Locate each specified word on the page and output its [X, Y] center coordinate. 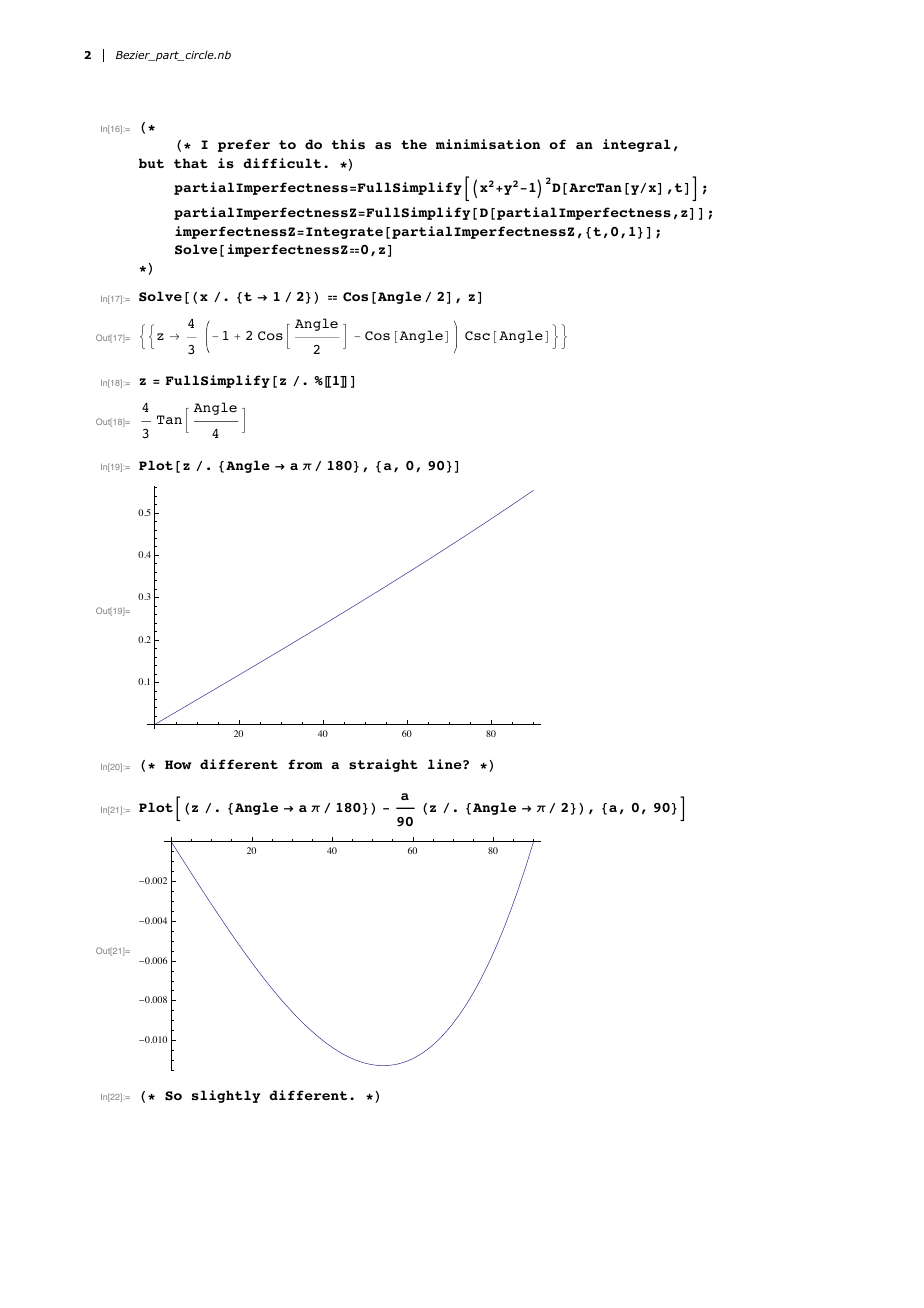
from [305, 764]
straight [383, 765]
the [414, 144]
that [191, 163]
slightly [226, 1096]
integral [637, 145]
